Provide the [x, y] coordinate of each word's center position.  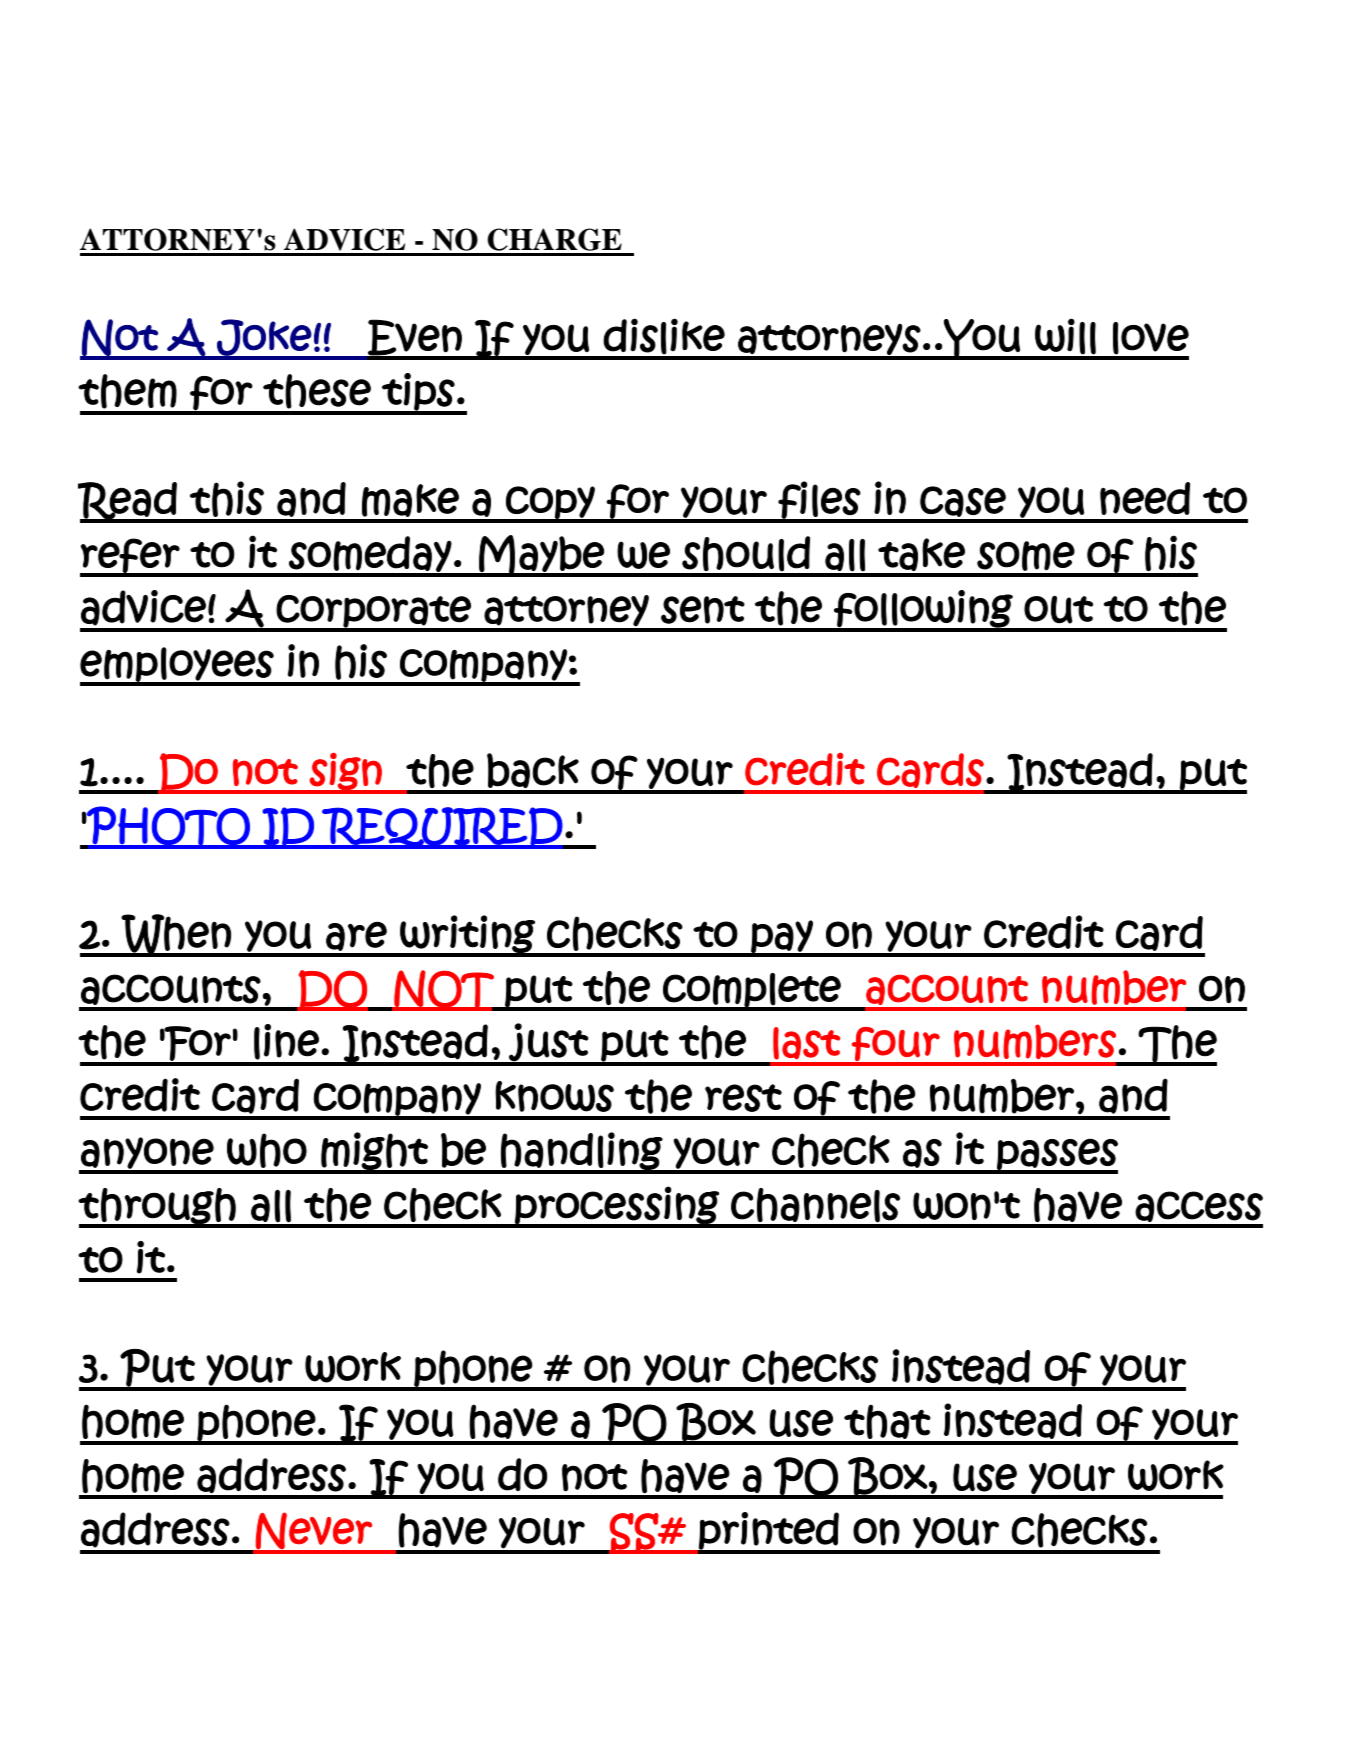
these [317, 391]
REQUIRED [442, 828]
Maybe [541, 555]
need [1145, 498]
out [1058, 610]
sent [703, 610]
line [286, 1042]
